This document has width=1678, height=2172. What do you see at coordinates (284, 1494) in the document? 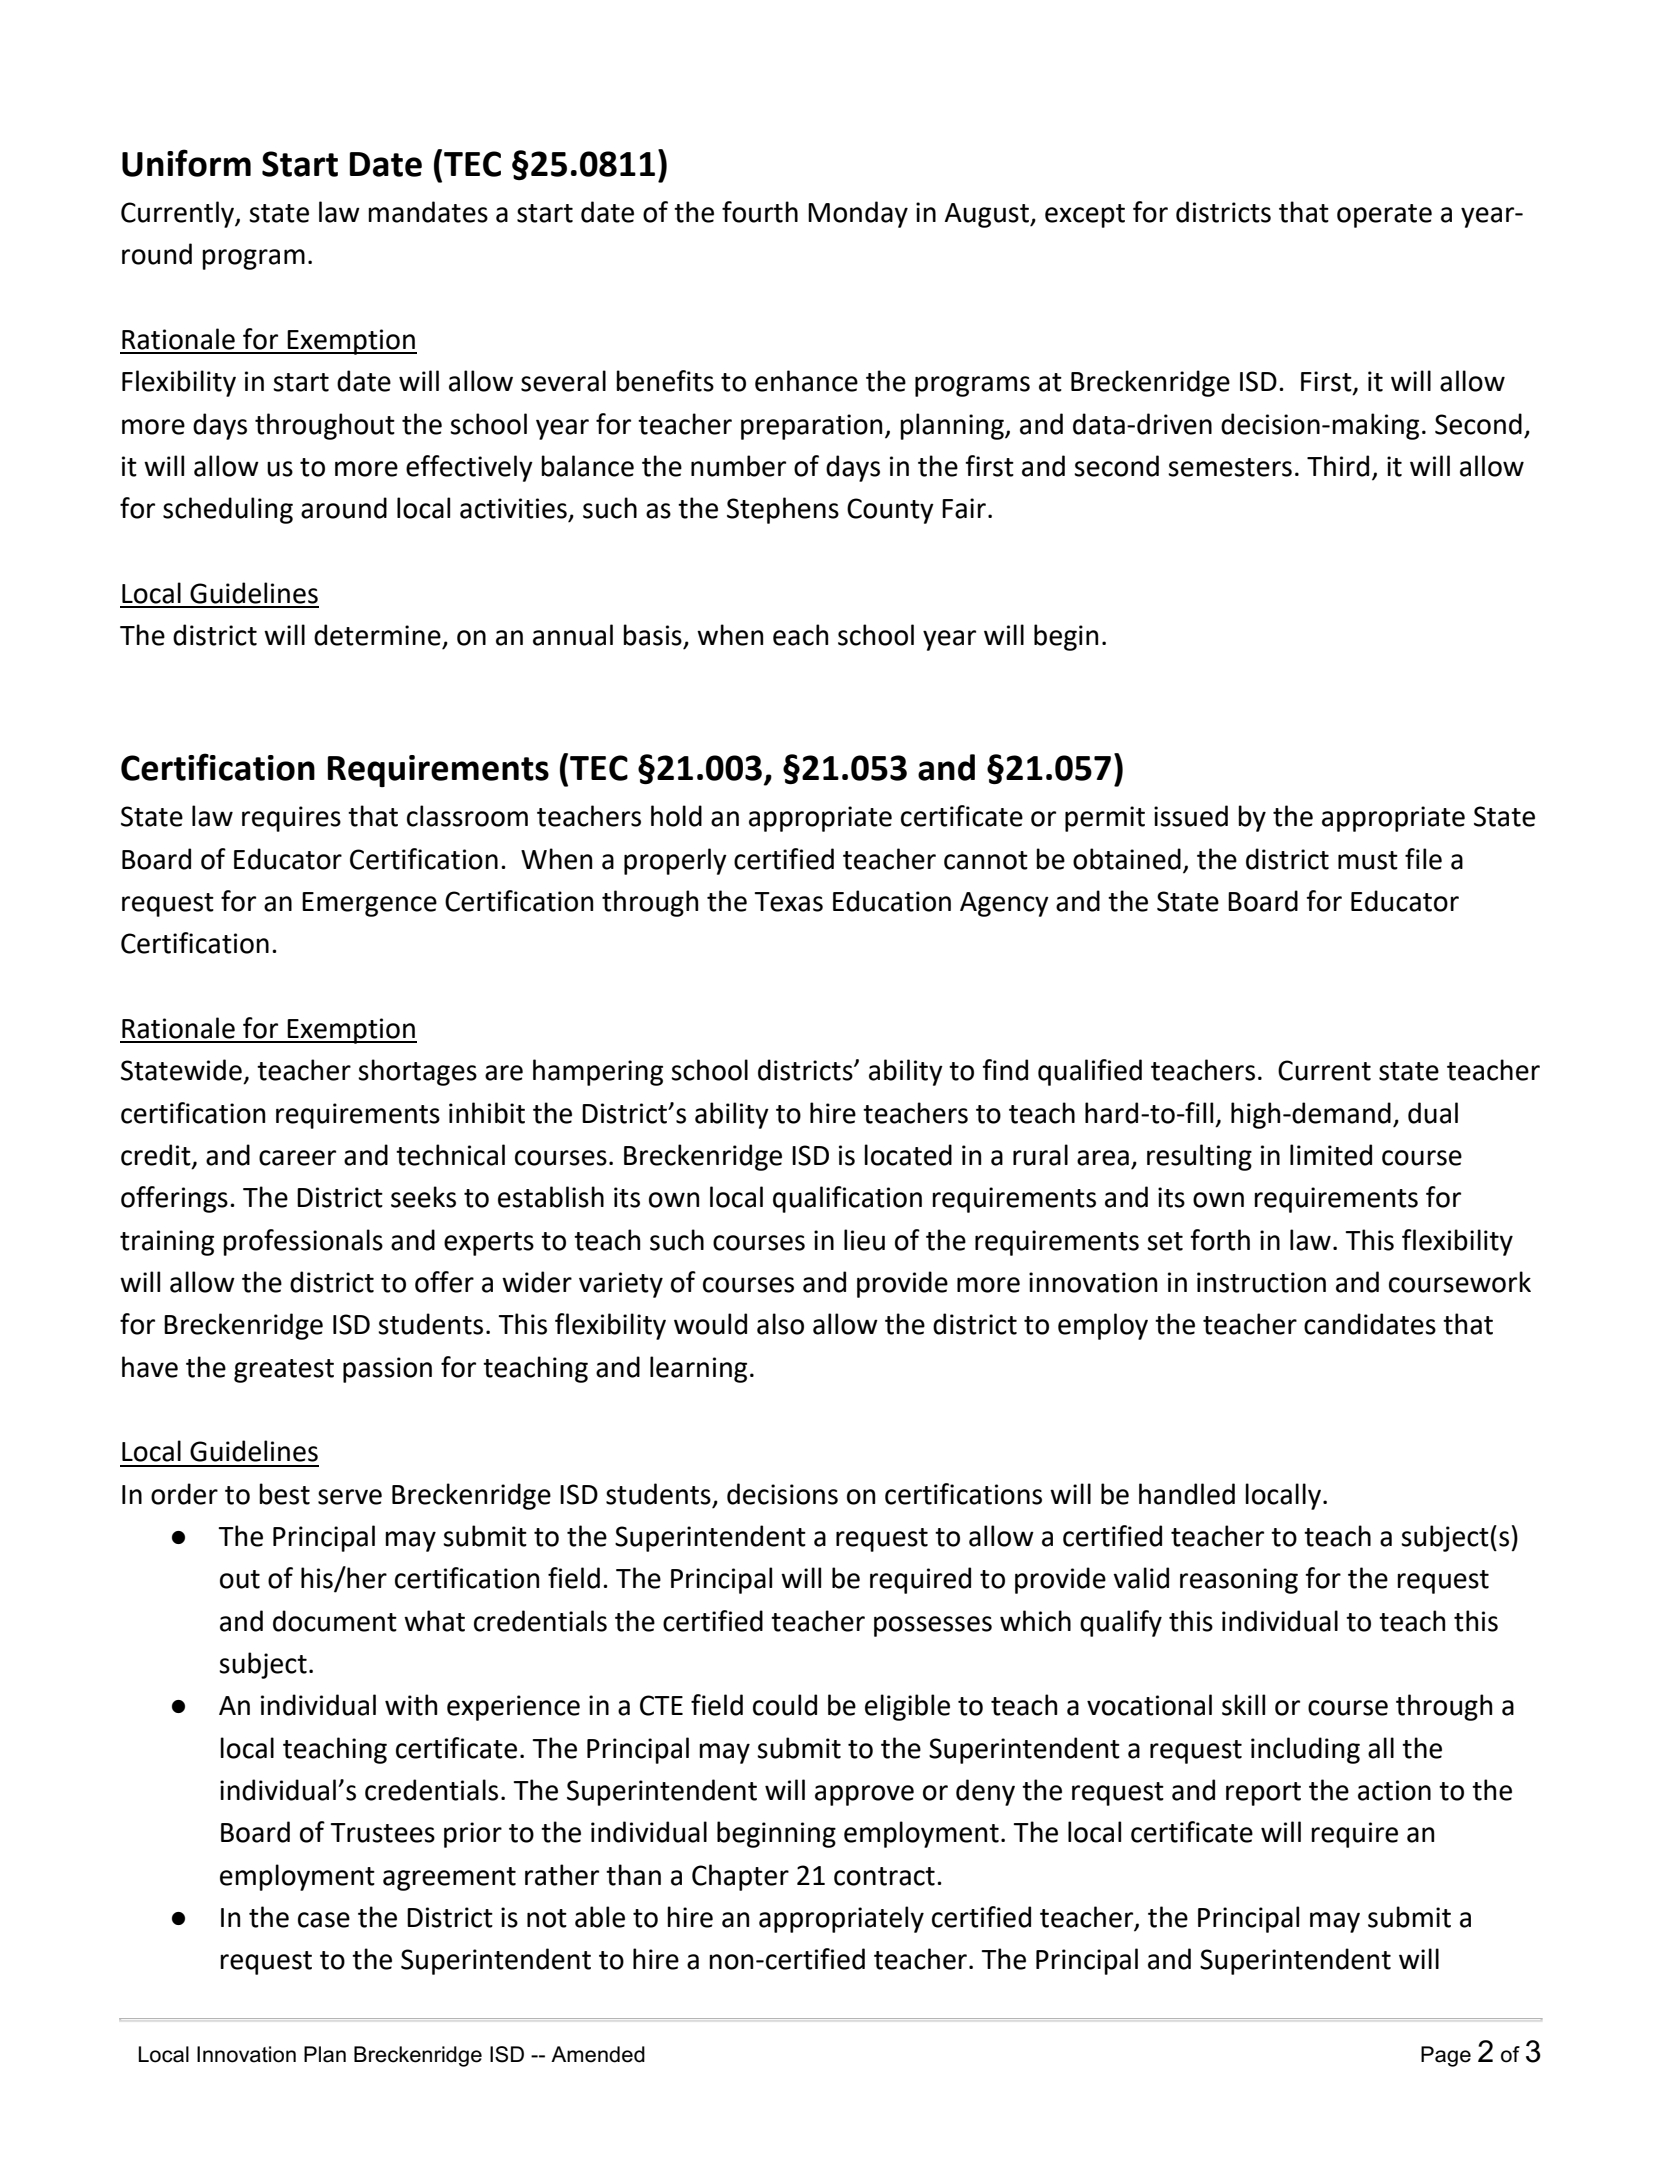
I see `best` at bounding box center [284, 1494].
